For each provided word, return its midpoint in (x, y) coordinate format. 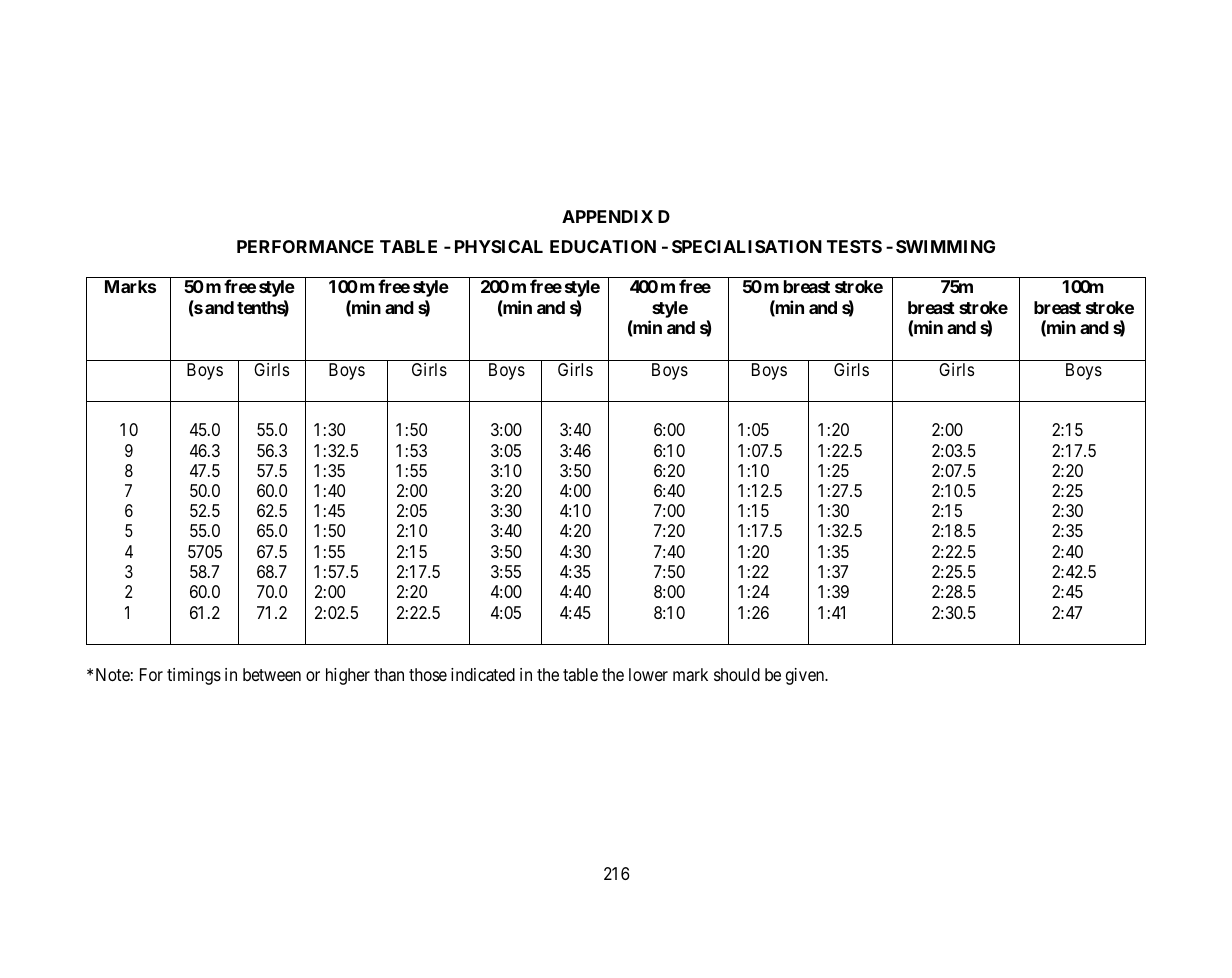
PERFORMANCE (305, 246)
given (806, 676)
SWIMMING (945, 246)
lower (648, 674)
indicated (483, 675)
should (737, 674)
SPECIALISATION (747, 246)
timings (194, 676)
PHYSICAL (499, 246)
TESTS (854, 246)
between (272, 674)
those (428, 674)
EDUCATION (603, 246)
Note (113, 674)
